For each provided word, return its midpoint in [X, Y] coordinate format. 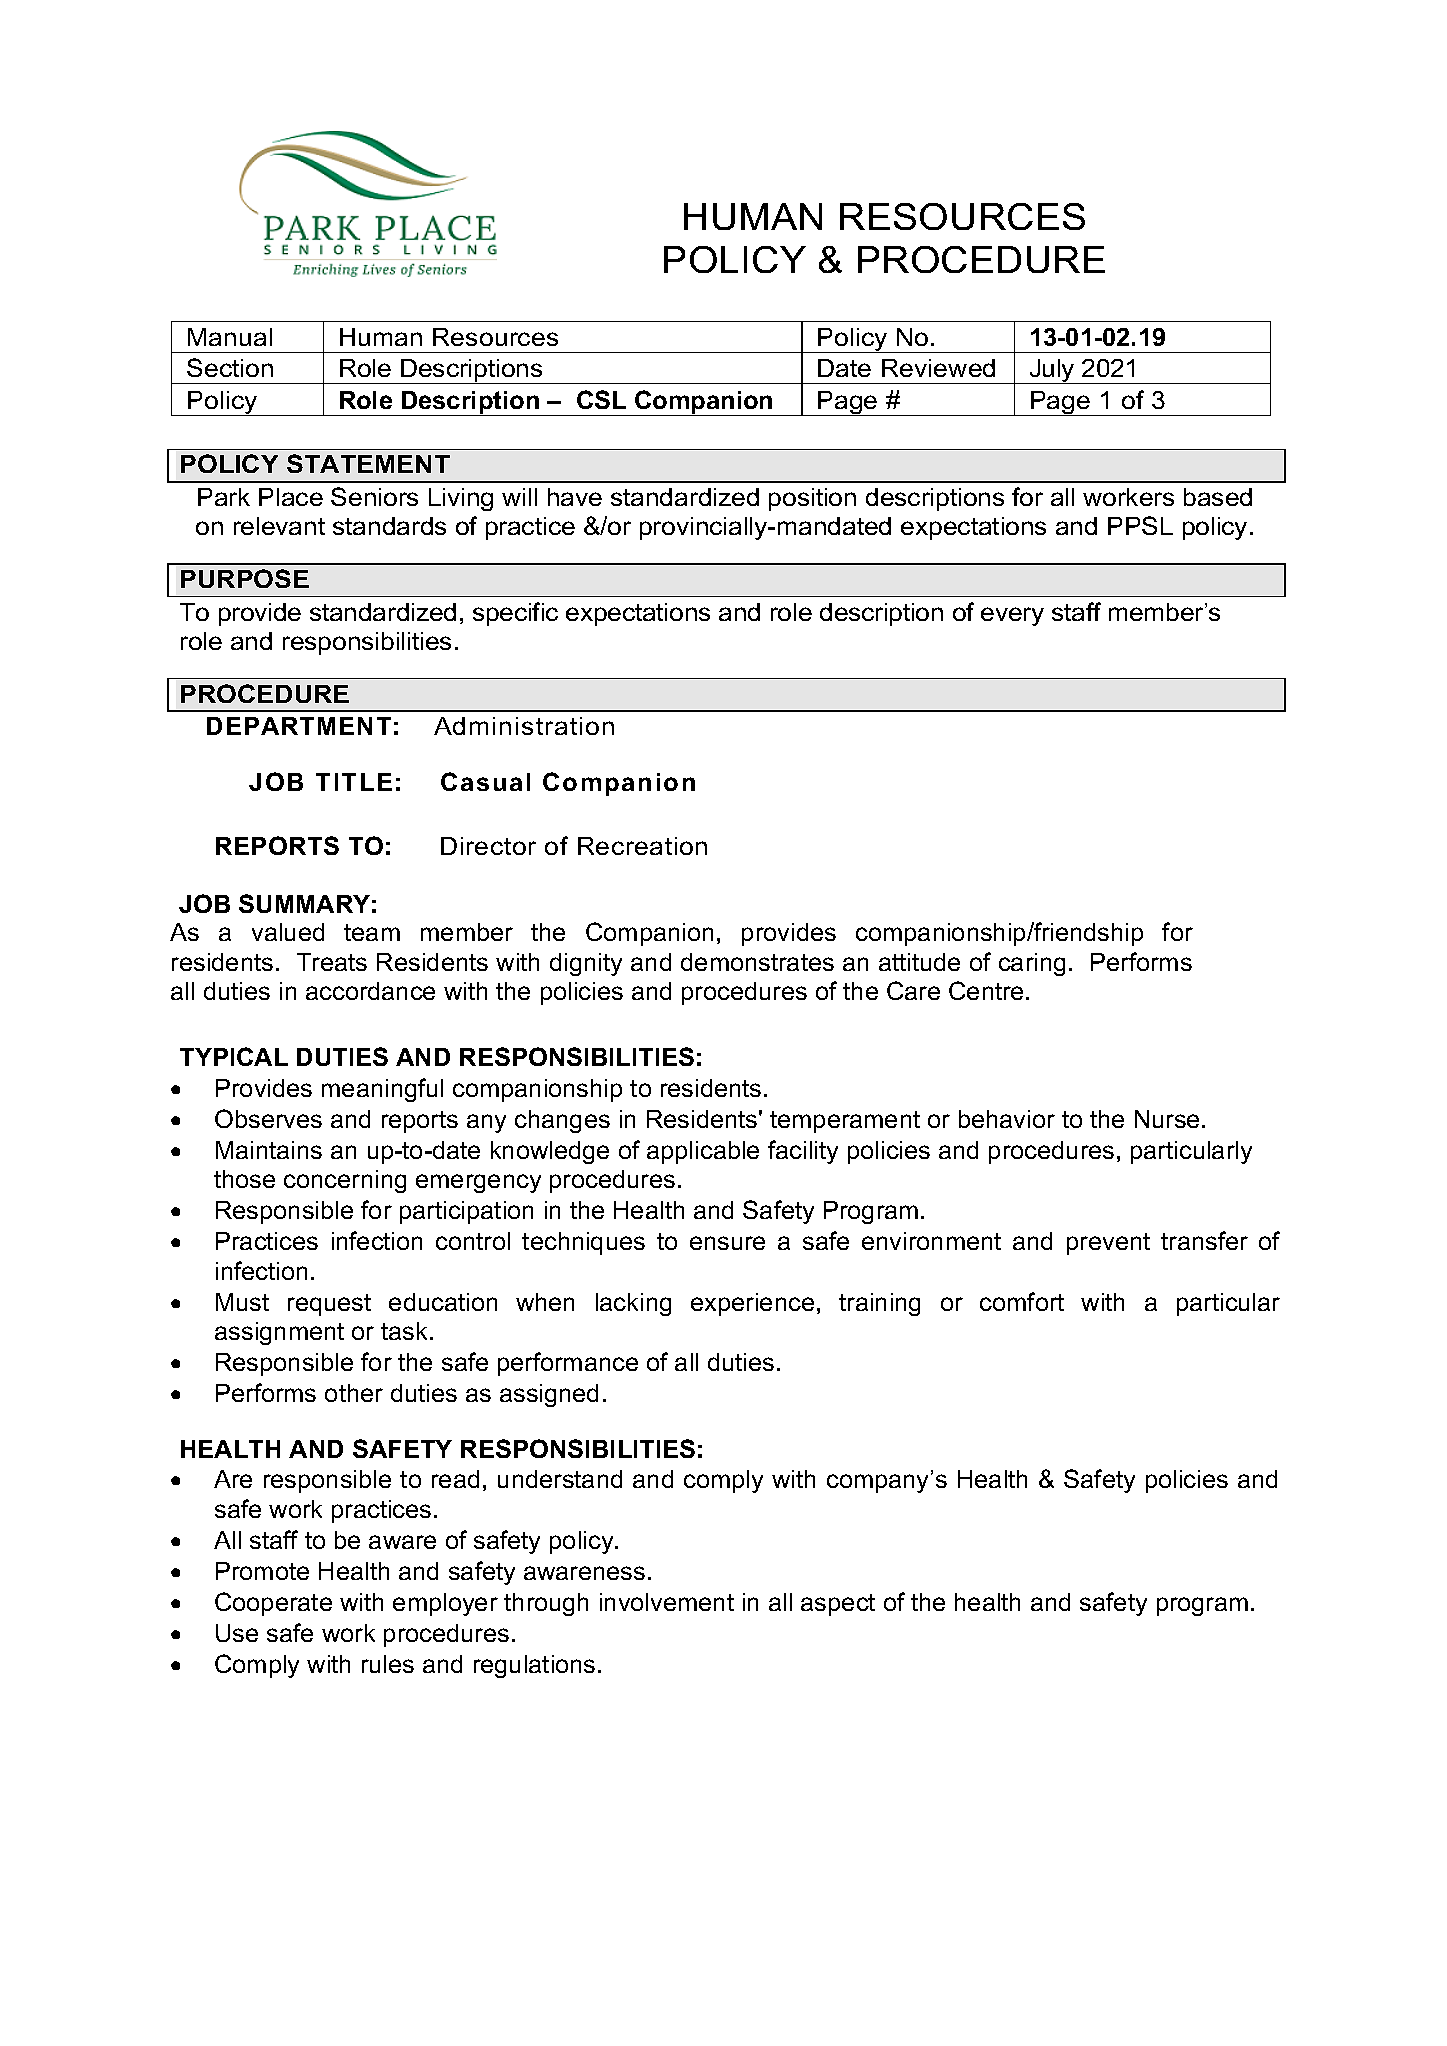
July [1052, 371]
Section [230, 367]
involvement [667, 1602]
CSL [601, 399]
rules [388, 1664]
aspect [838, 1605]
